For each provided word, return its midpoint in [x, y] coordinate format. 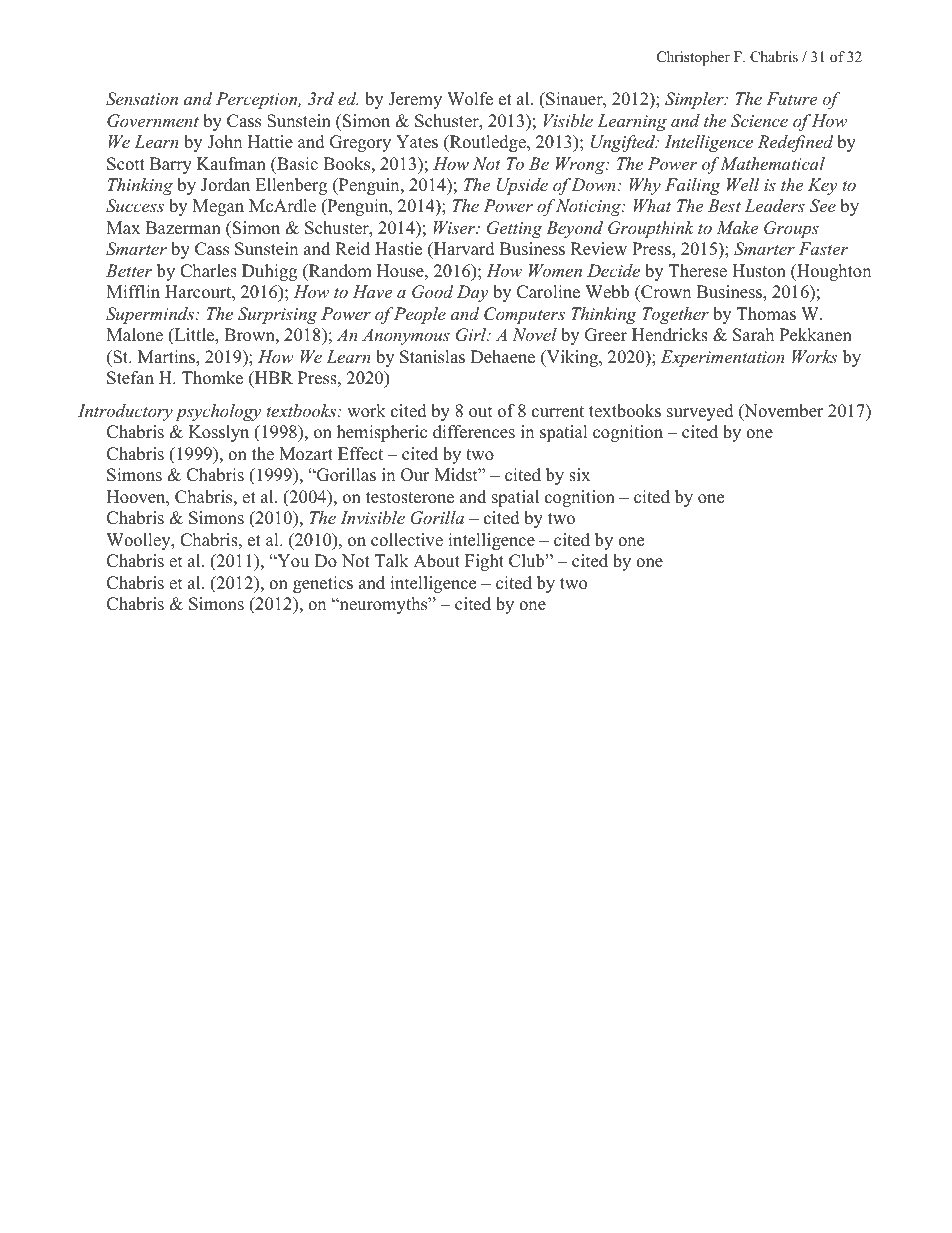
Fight [484, 562]
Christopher [693, 58]
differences [474, 432]
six [579, 475]
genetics [323, 584]
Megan [218, 207]
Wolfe [470, 99]
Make [737, 227]
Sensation [142, 99]
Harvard [463, 250]
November [783, 412]
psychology [218, 412]
